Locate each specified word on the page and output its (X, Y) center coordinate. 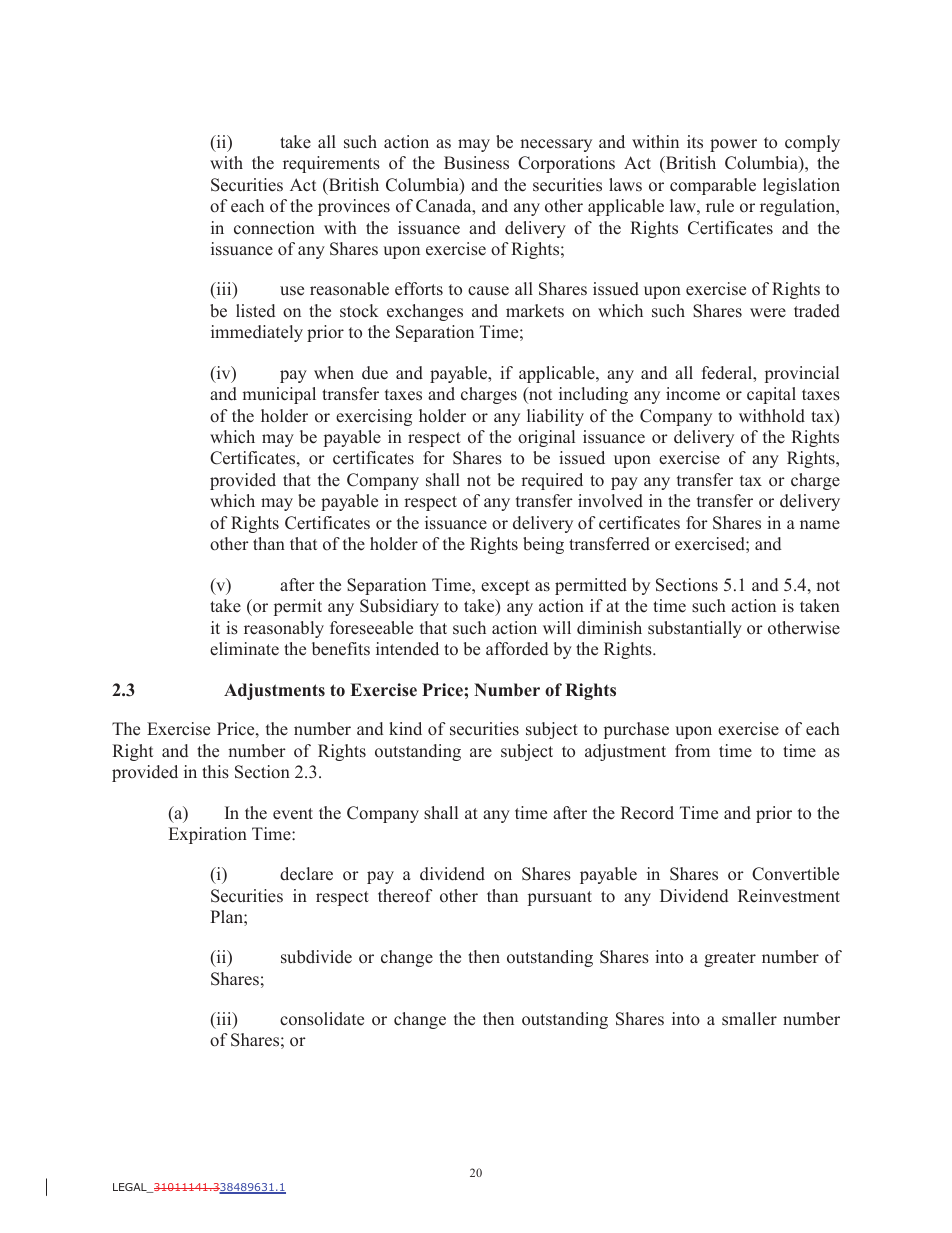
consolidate (322, 1019)
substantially (695, 629)
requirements (331, 164)
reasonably (284, 629)
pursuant (560, 898)
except (505, 587)
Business (476, 163)
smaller (749, 1019)
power (733, 145)
